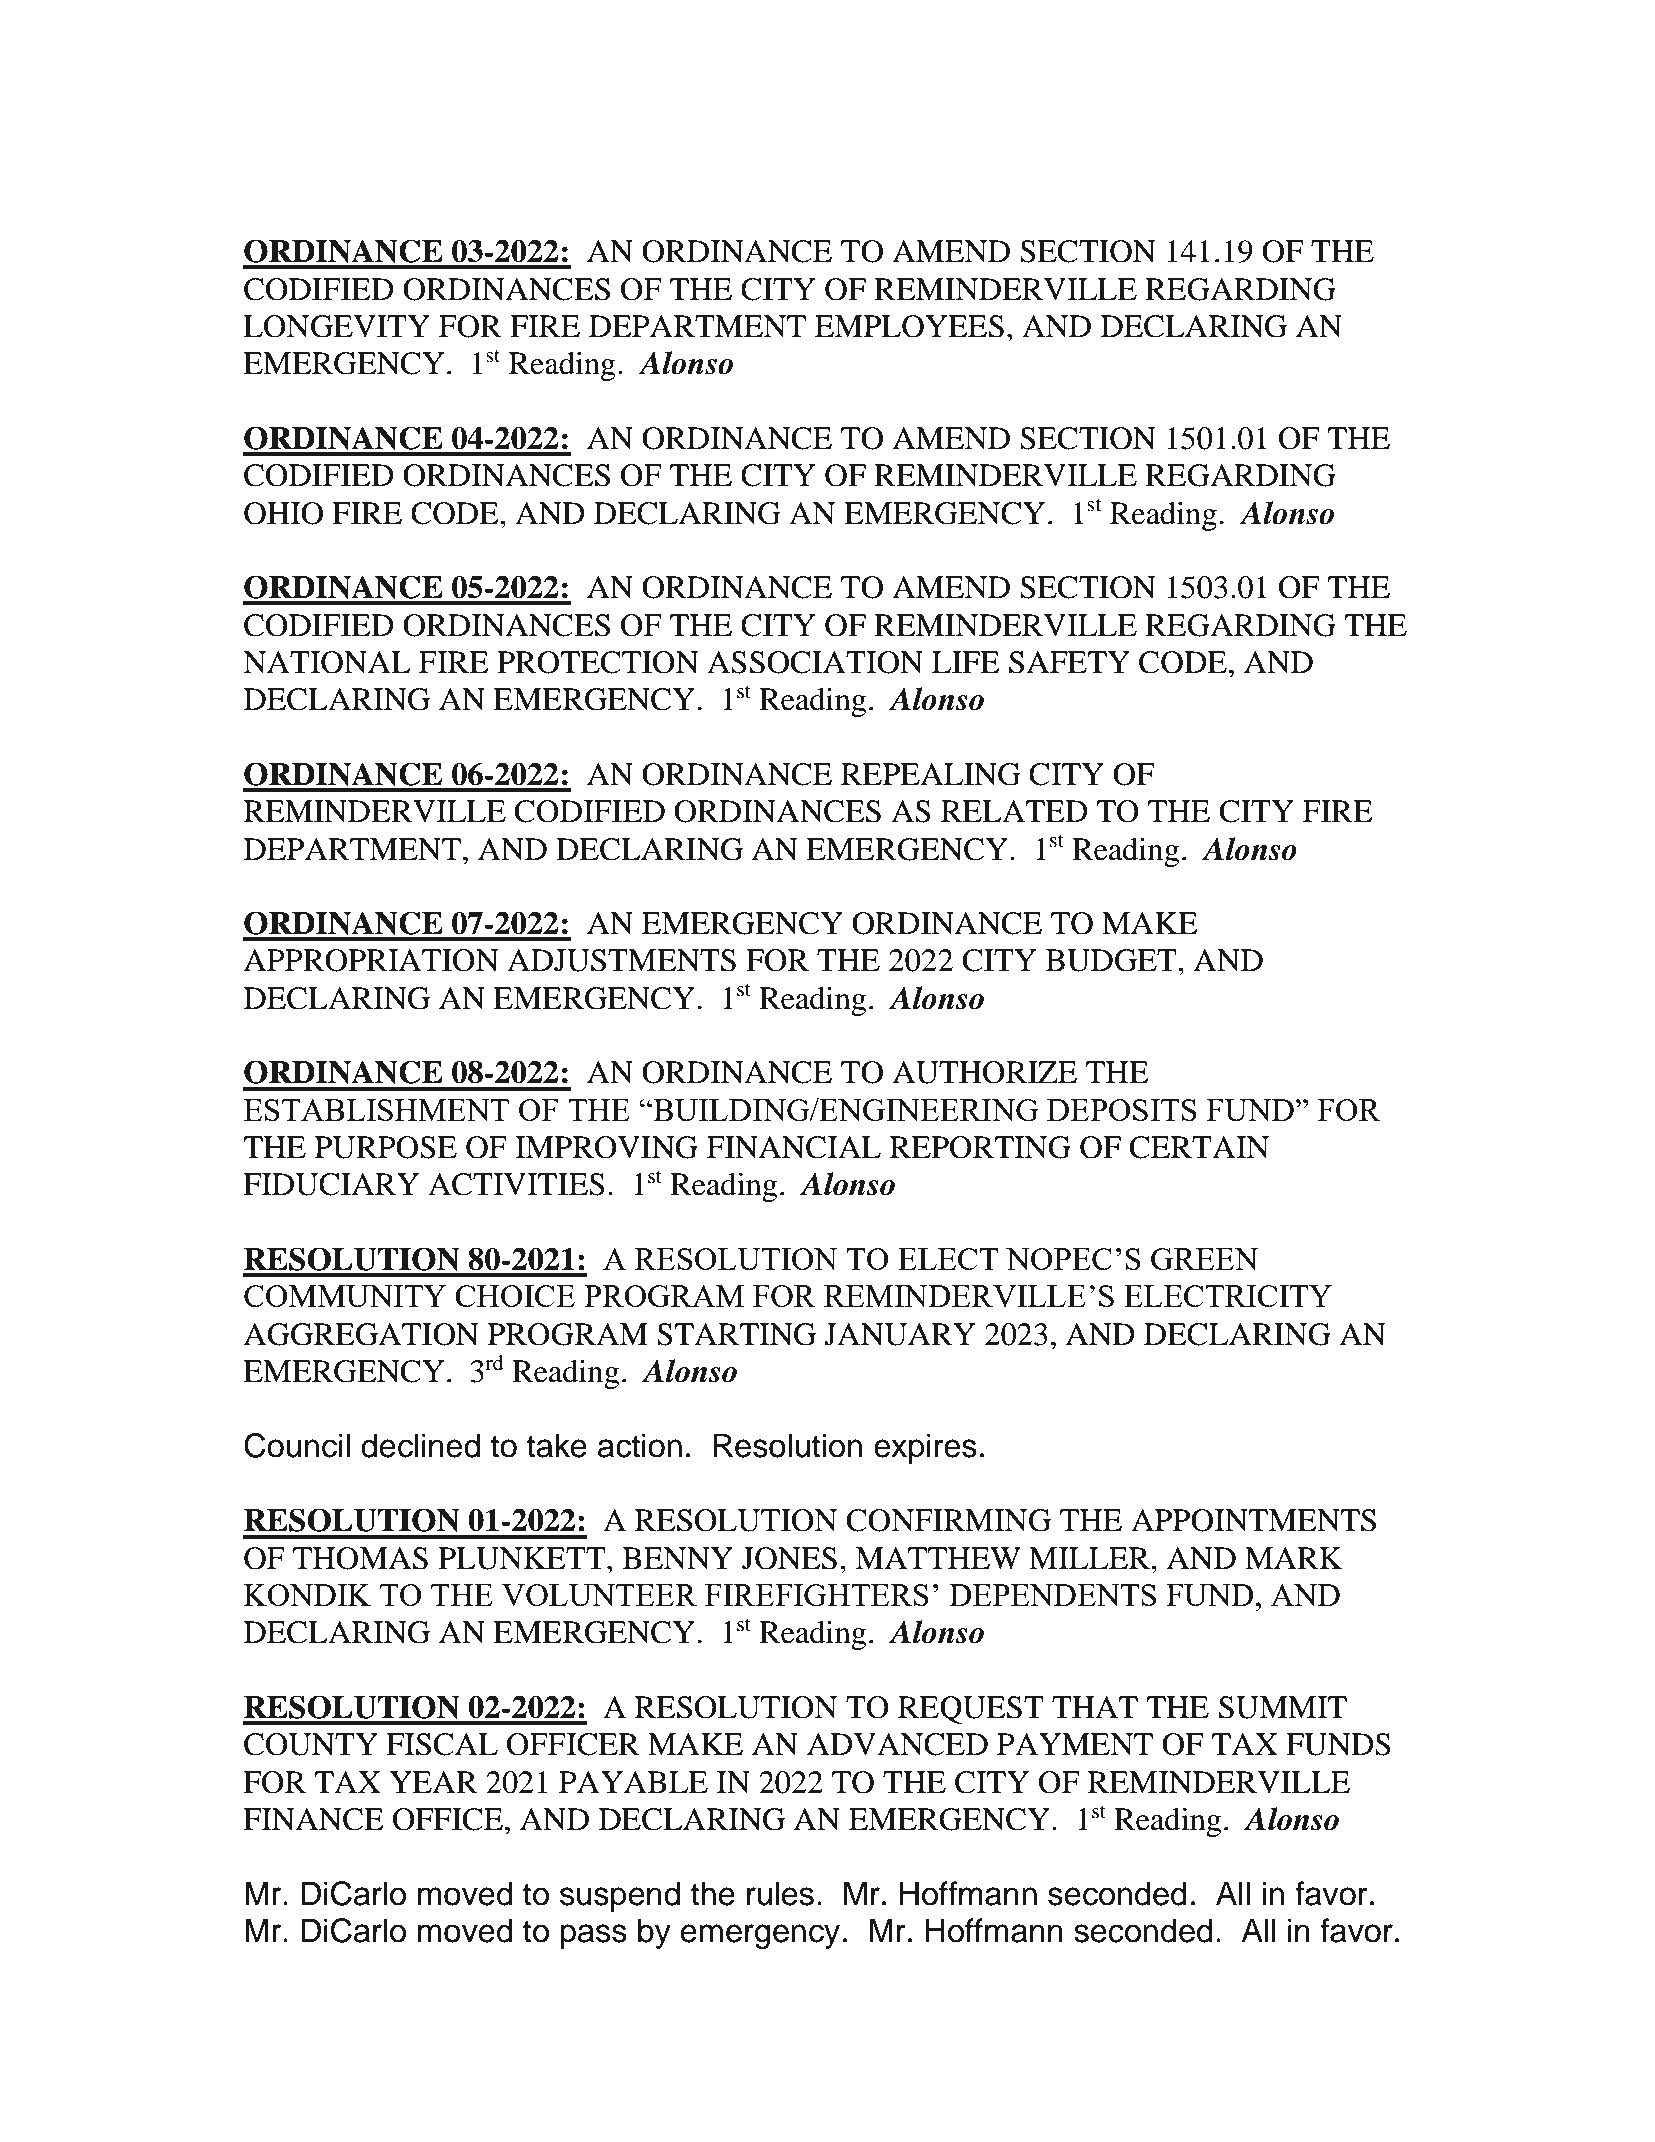  I want to click on CERTAIN, so click(1199, 1147).
